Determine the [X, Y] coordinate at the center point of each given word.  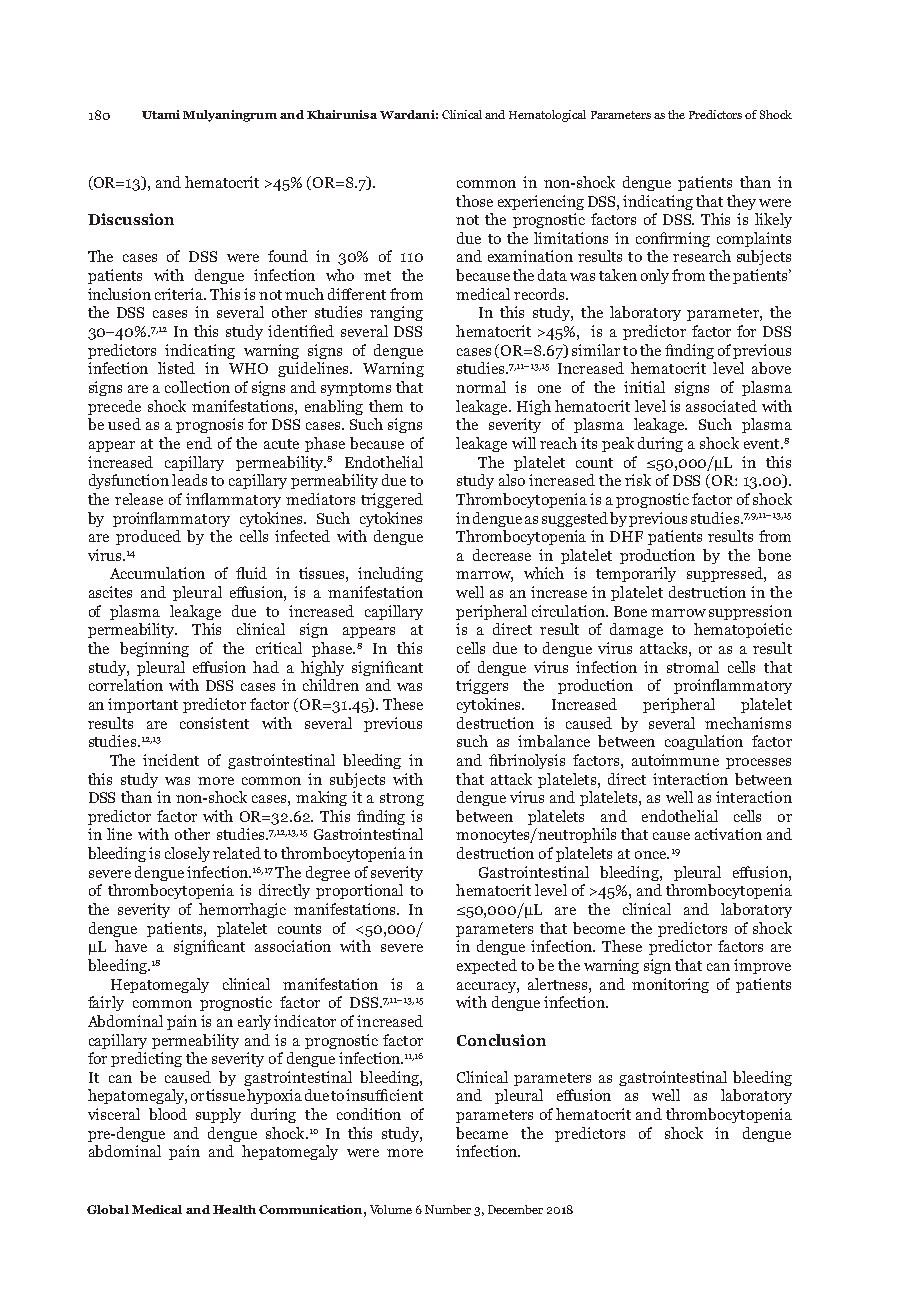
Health [234, 1209]
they [741, 202]
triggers [482, 686]
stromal [693, 667]
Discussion [131, 219]
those [474, 201]
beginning [154, 649]
